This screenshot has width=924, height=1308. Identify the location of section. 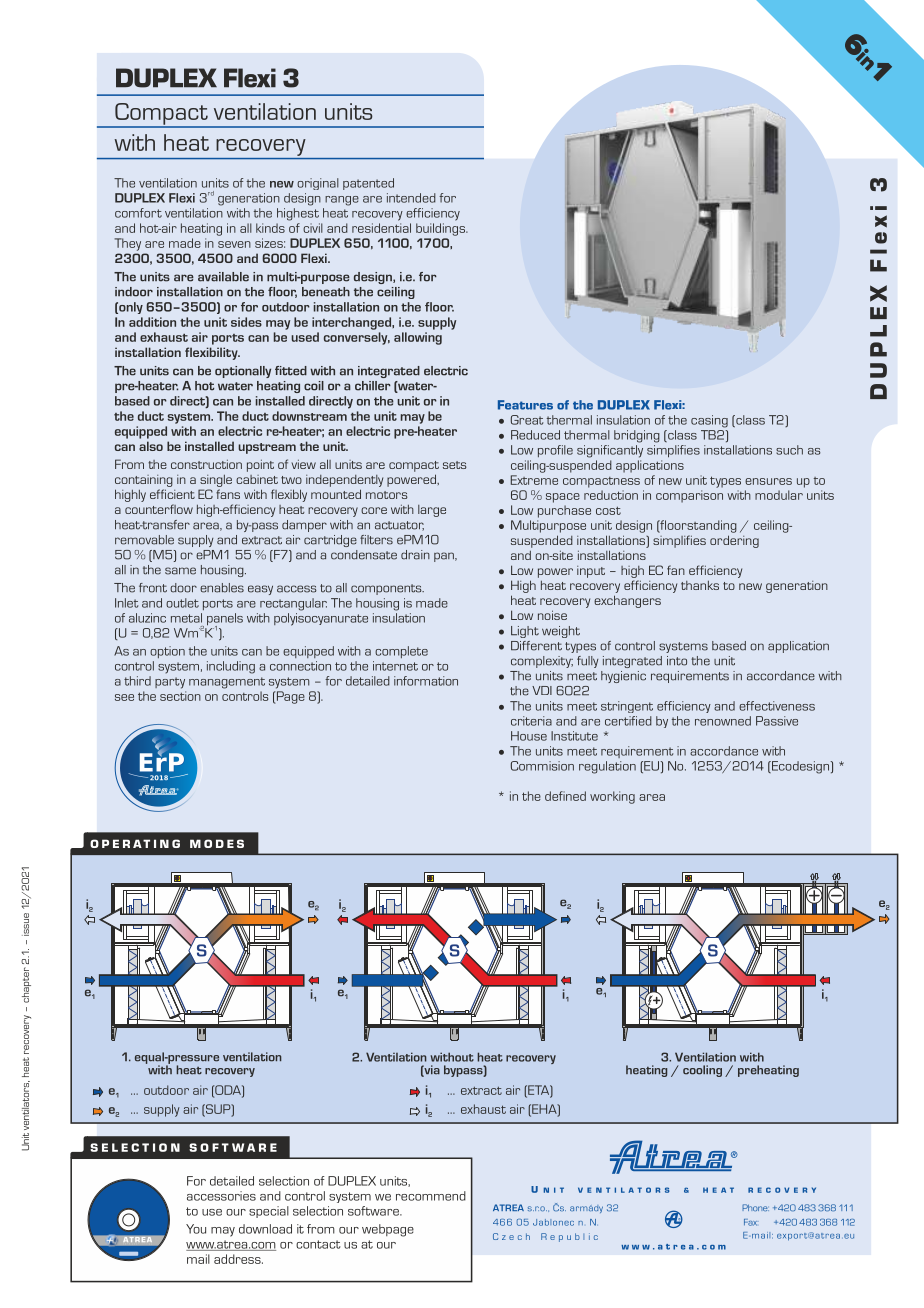
(180, 696).
